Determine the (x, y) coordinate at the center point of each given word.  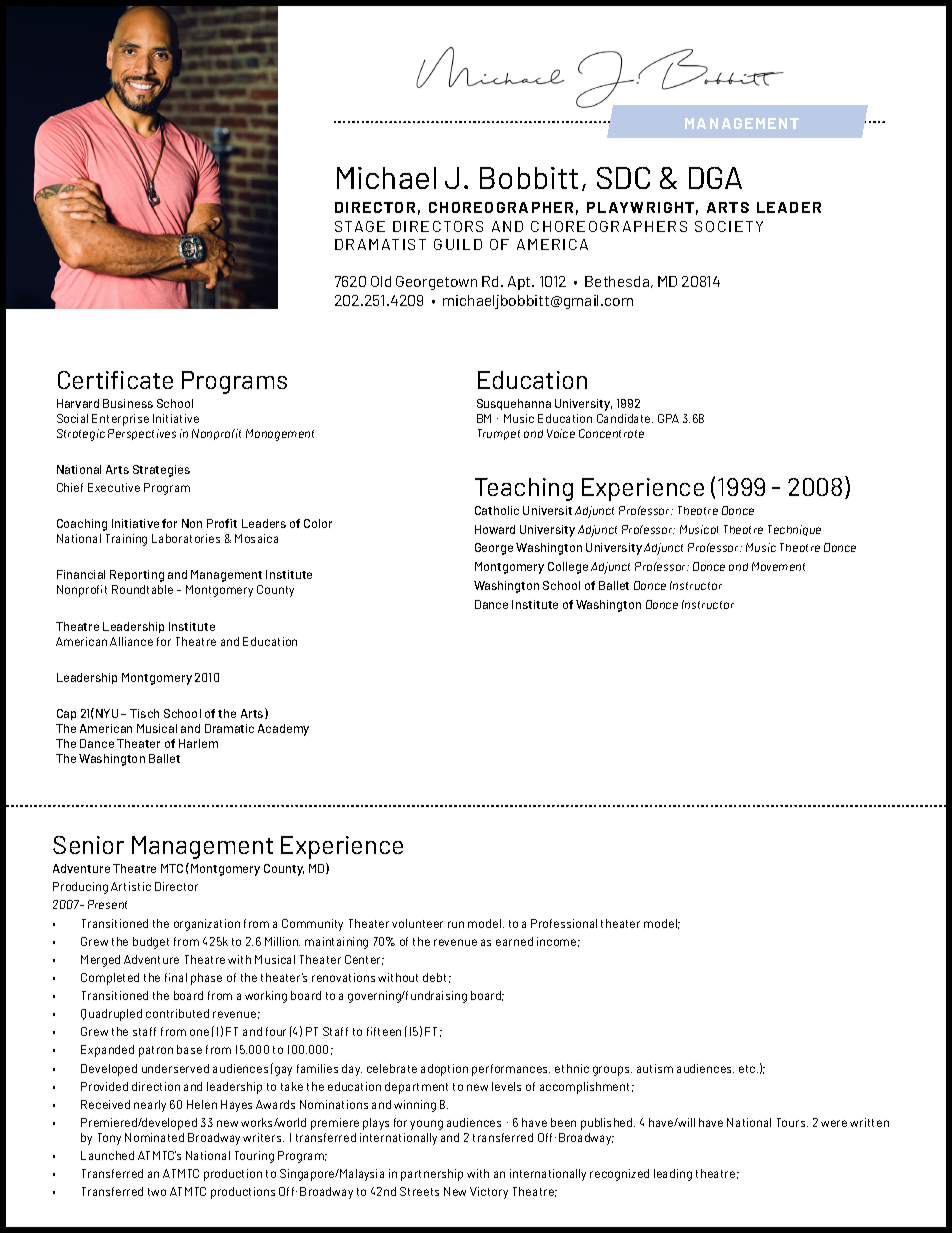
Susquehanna (514, 404)
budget (151, 943)
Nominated (154, 1137)
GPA (668, 418)
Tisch (144, 713)
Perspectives (142, 434)
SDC (623, 178)
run (456, 924)
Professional (564, 923)
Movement (778, 566)
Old (381, 281)
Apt (520, 283)
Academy (283, 730)
